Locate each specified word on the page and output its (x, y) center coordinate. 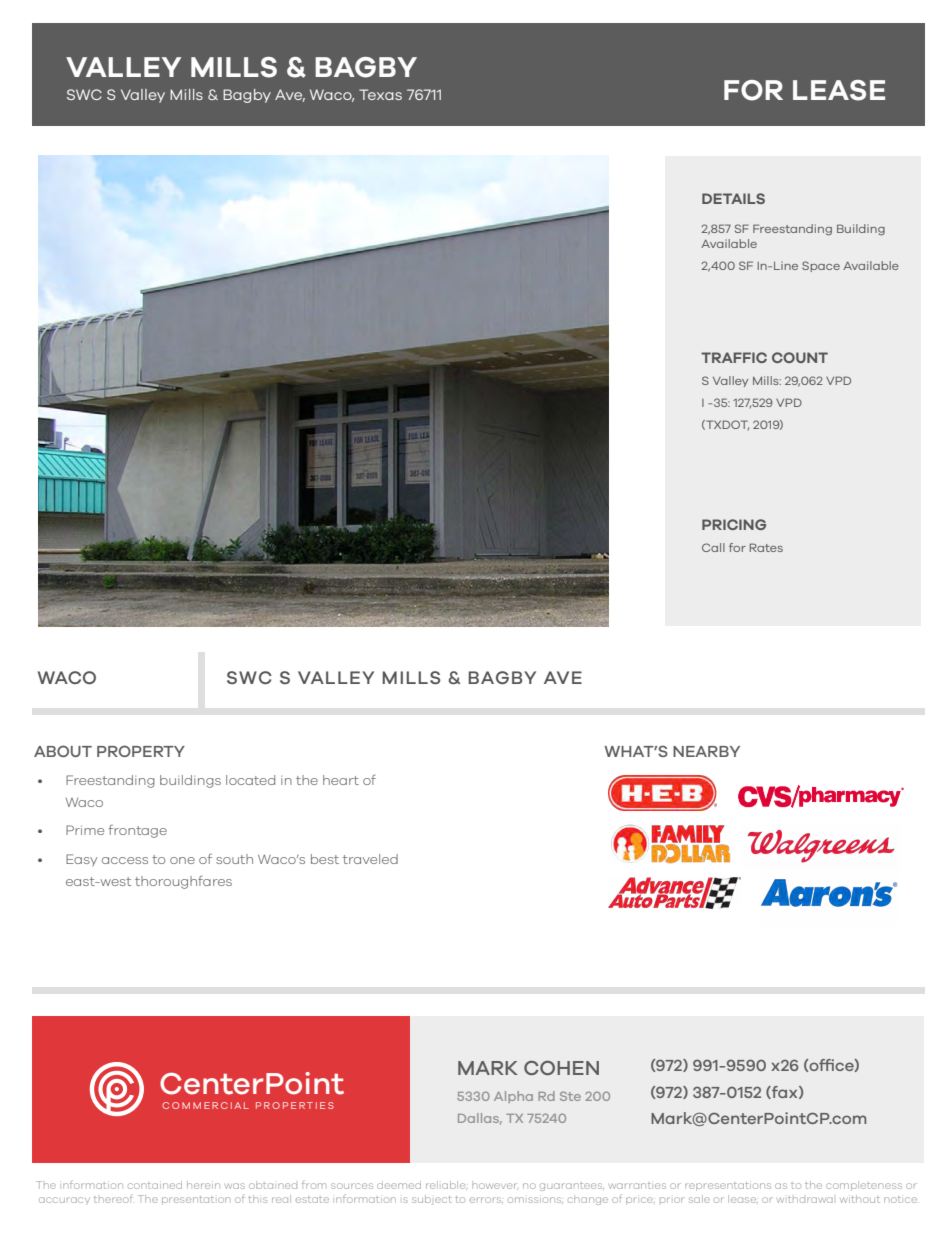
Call (713, 547)
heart (341, 780)
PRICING (734, 524)
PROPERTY (141, 751)
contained (155, 1185)
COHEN (561, 1068)
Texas (380, 94)
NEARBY (706, 751)
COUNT (800, 357)
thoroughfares (183, 882)
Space (821, 266)
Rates (766, 547)
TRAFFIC (734, 357)
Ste (570, 1096)
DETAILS (733, 198)
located (250, 780)
